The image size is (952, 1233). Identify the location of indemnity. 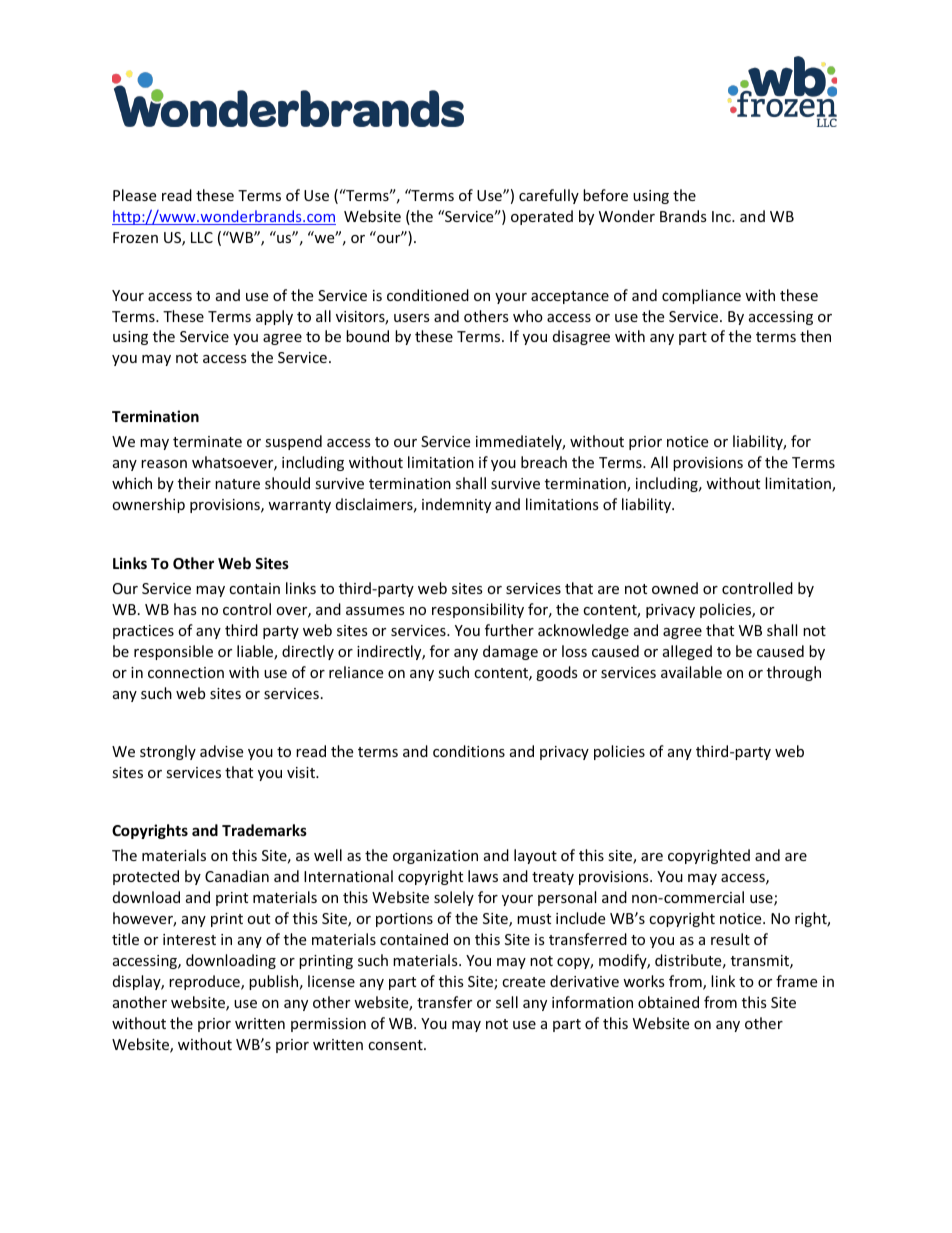
(456, 505).
